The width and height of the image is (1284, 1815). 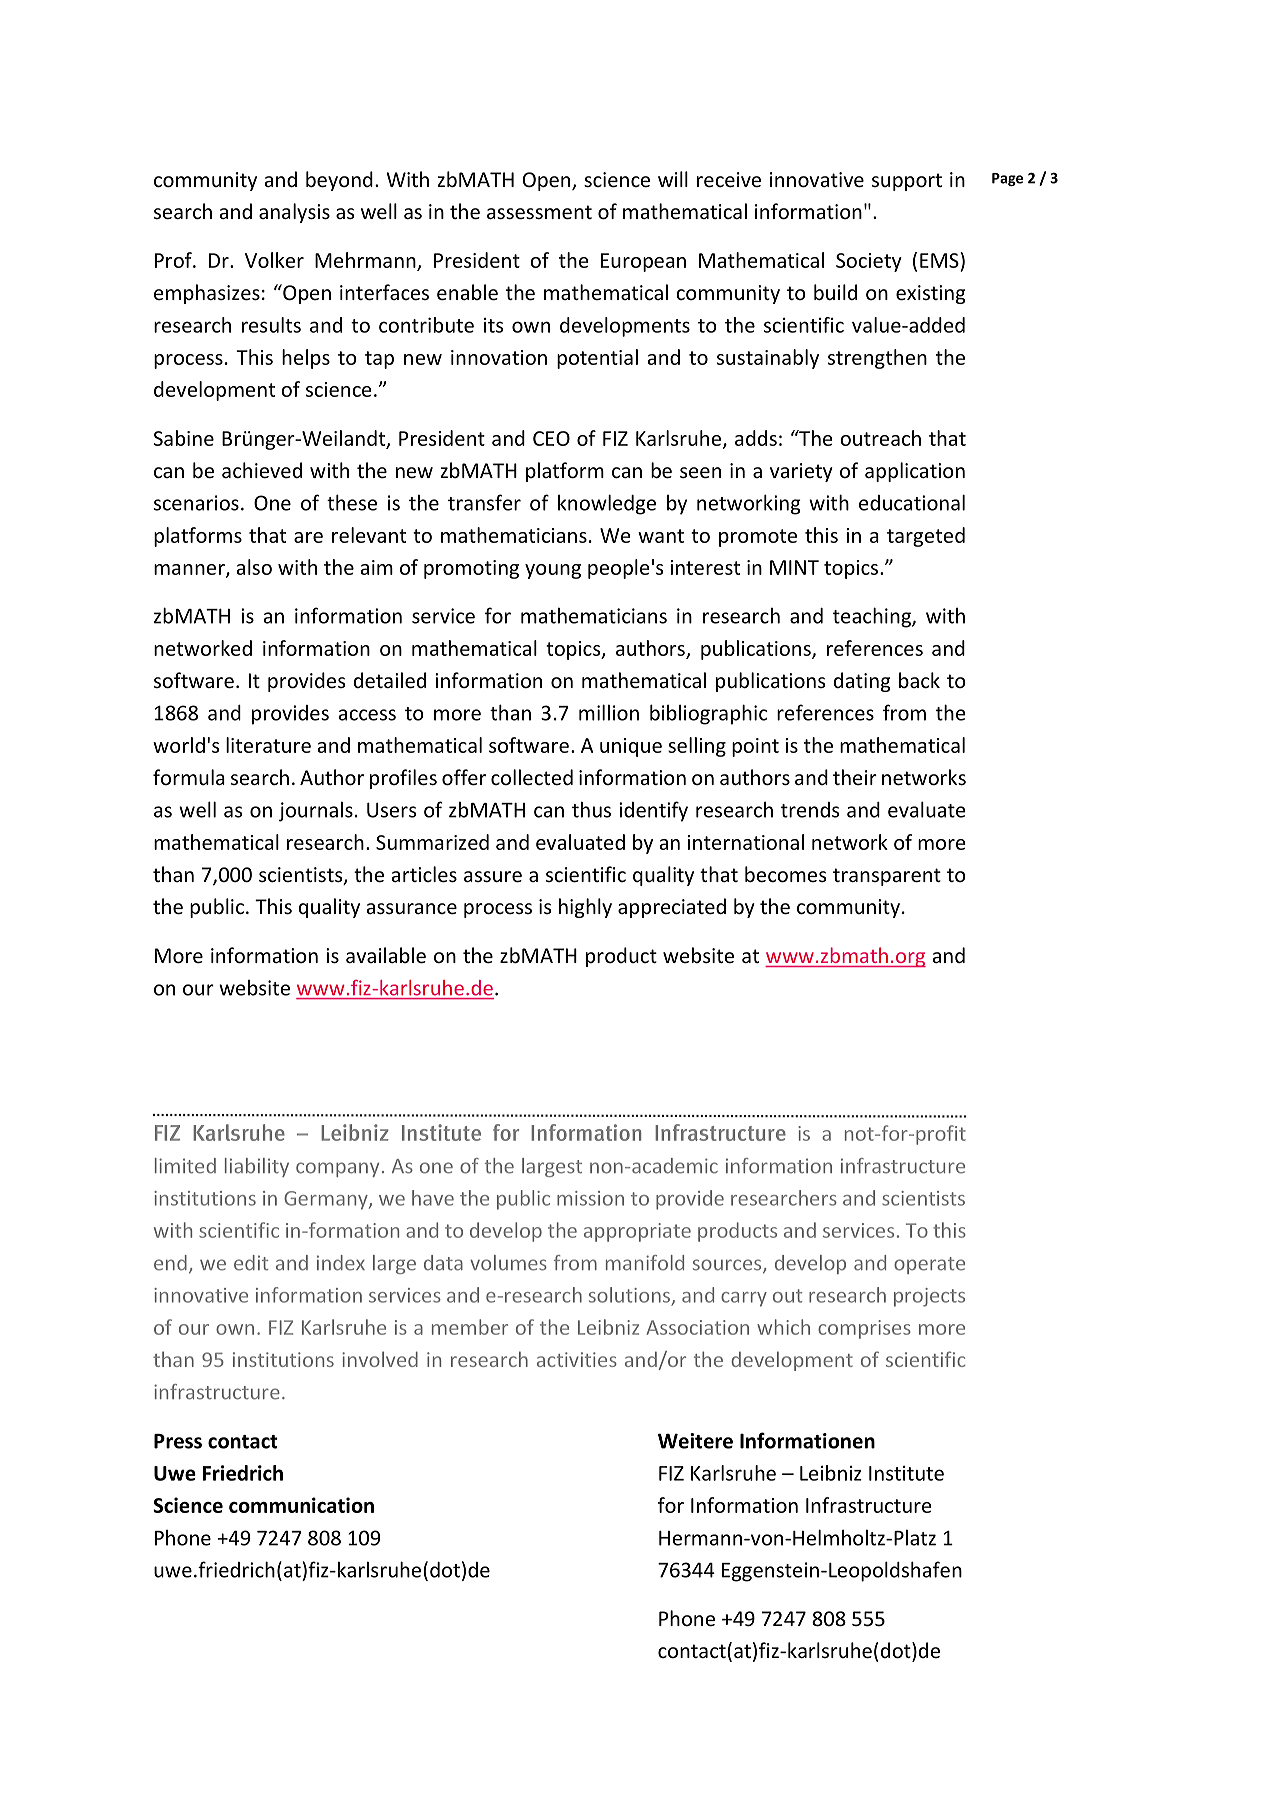 I want to click on journals, so click(x=316, y=812).
